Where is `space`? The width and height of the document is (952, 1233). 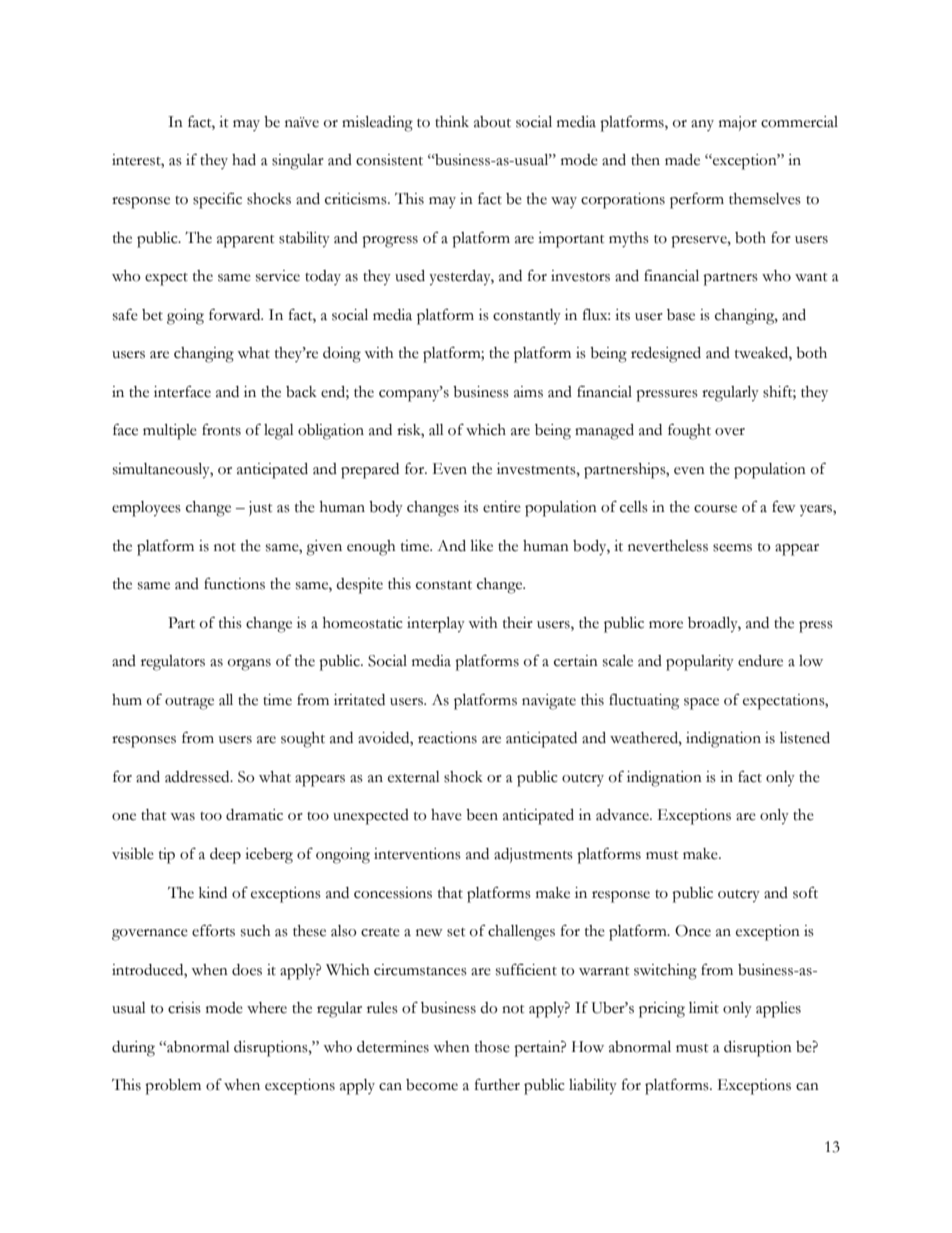 space is located at coordinates (701, 704).
